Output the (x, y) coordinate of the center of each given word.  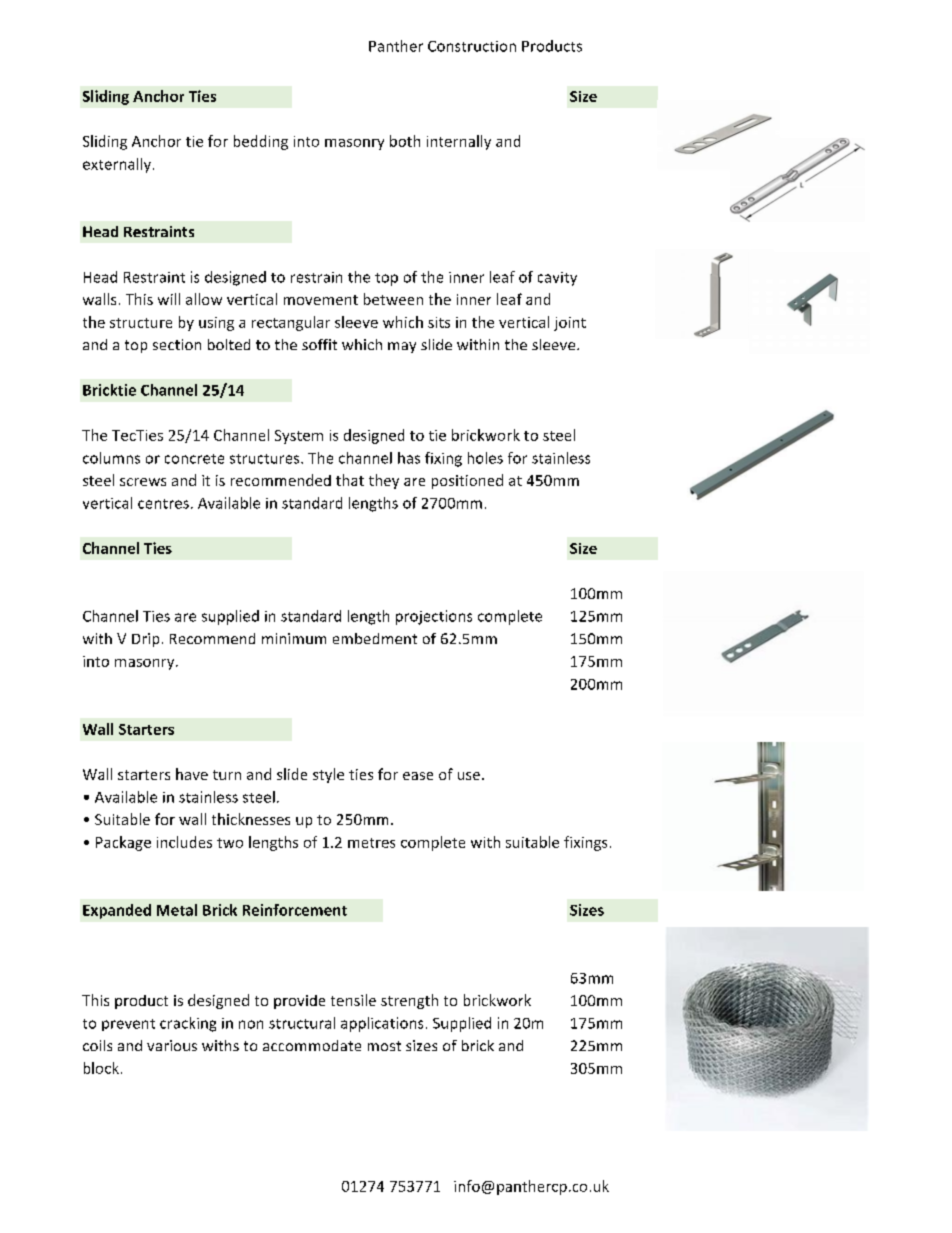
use (469, 776)
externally (117, 165)
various (172, 1045)
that (350, 480)
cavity (557, 279)
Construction (472, 46)
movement (321, 300)
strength (409, 1001)
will (169, 299)
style (328, 775)
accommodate (312, 1045)
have (192, 774)
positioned (467, 481)
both (405, 141)
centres (163, 504)
